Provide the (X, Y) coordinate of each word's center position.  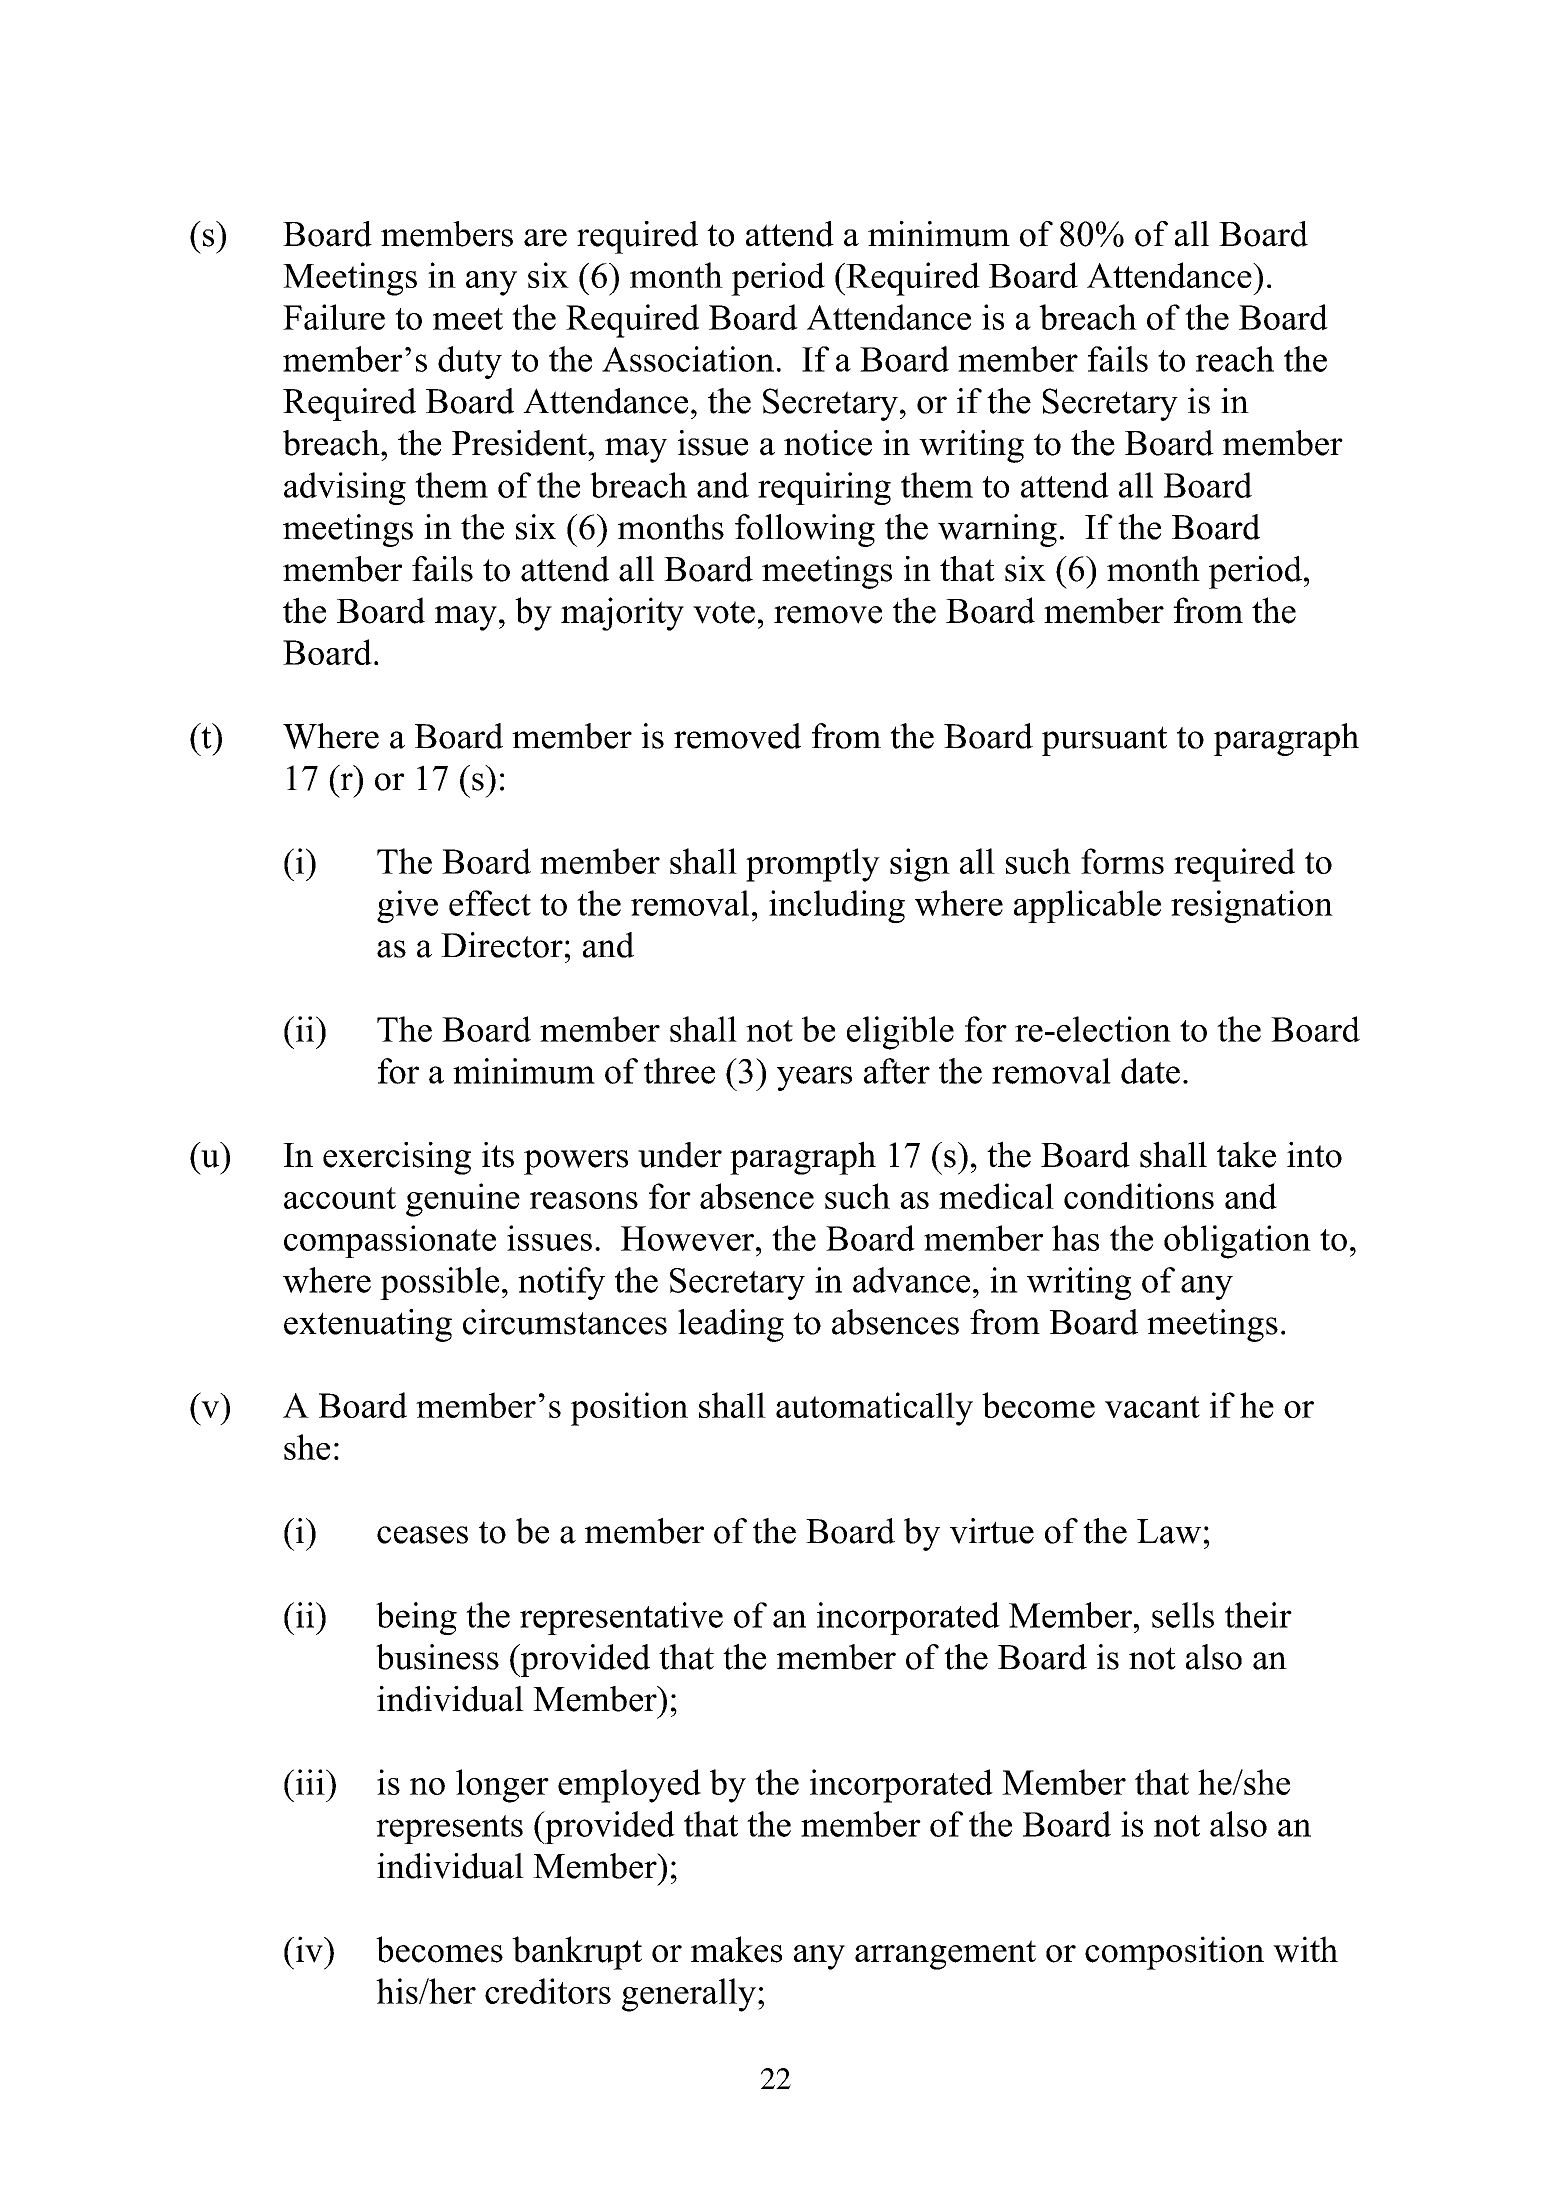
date (1150, 1071)
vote (724, 612)
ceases (422, 1535)
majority (622, 614)
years (814, 1078)
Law (1169, 1531)
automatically (874, 1409)
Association (688, 359)
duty (470, 362)
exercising (397, 1158)
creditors (548, 1991)
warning (997, 530)
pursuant (1104, 741)
